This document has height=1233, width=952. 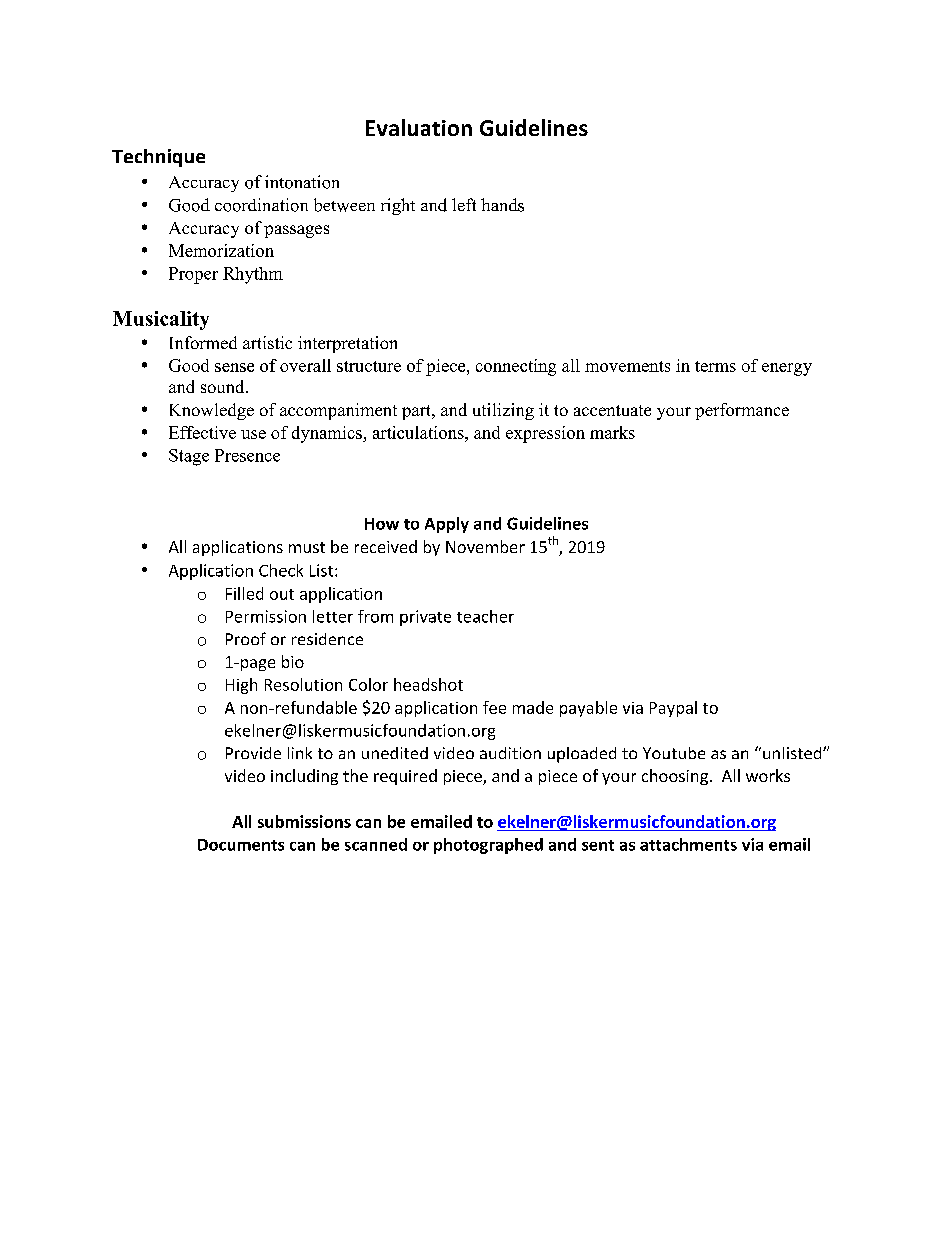 What do you see at coordinates (428, 684) in the document?
I see `headshot` at bounding box center [428, 684].
